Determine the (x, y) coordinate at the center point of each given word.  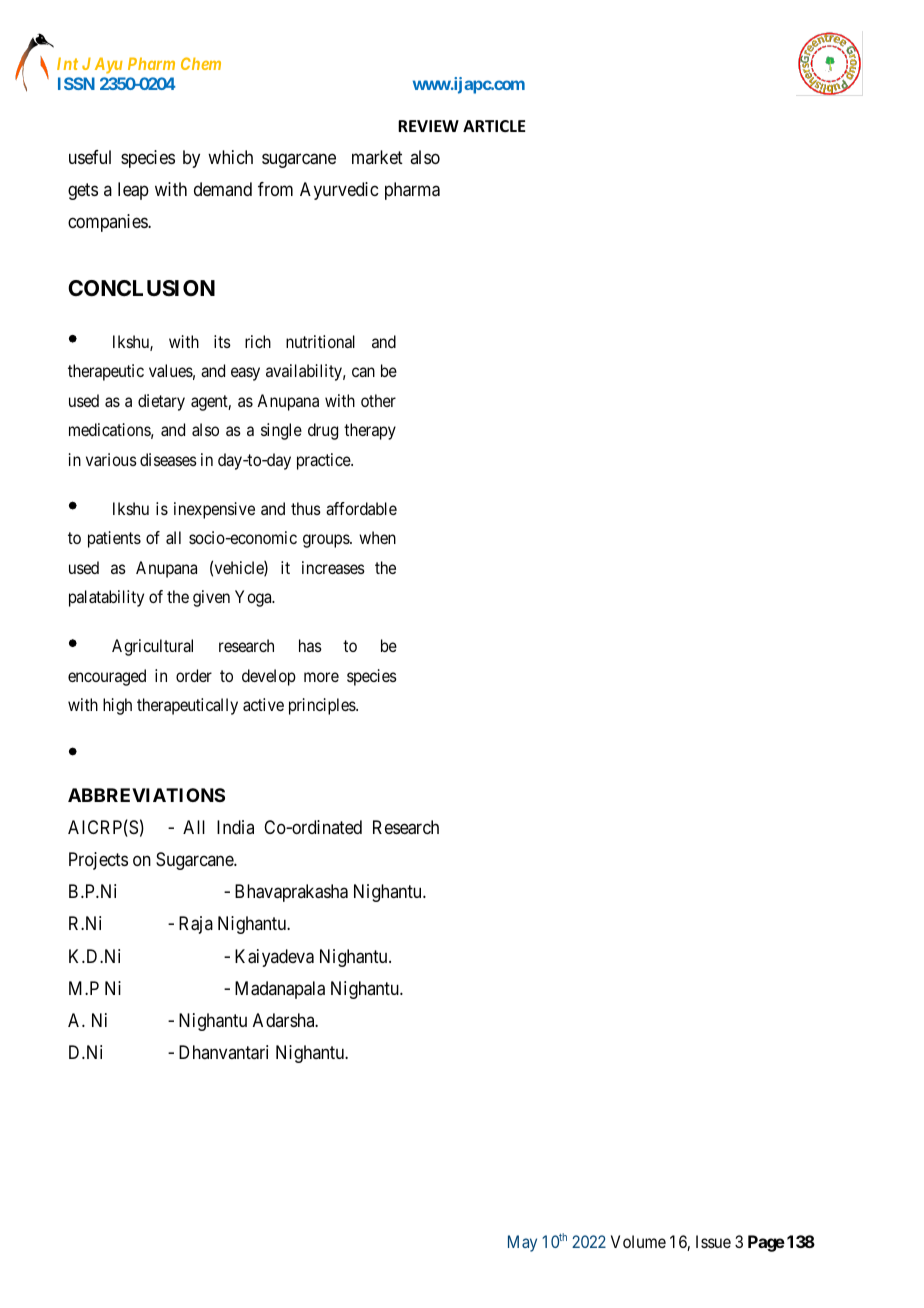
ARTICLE (494, 126)
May (522, 1243)
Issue (713, 1241)
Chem (201, 63)
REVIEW (428, 126)
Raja (196, 925)
